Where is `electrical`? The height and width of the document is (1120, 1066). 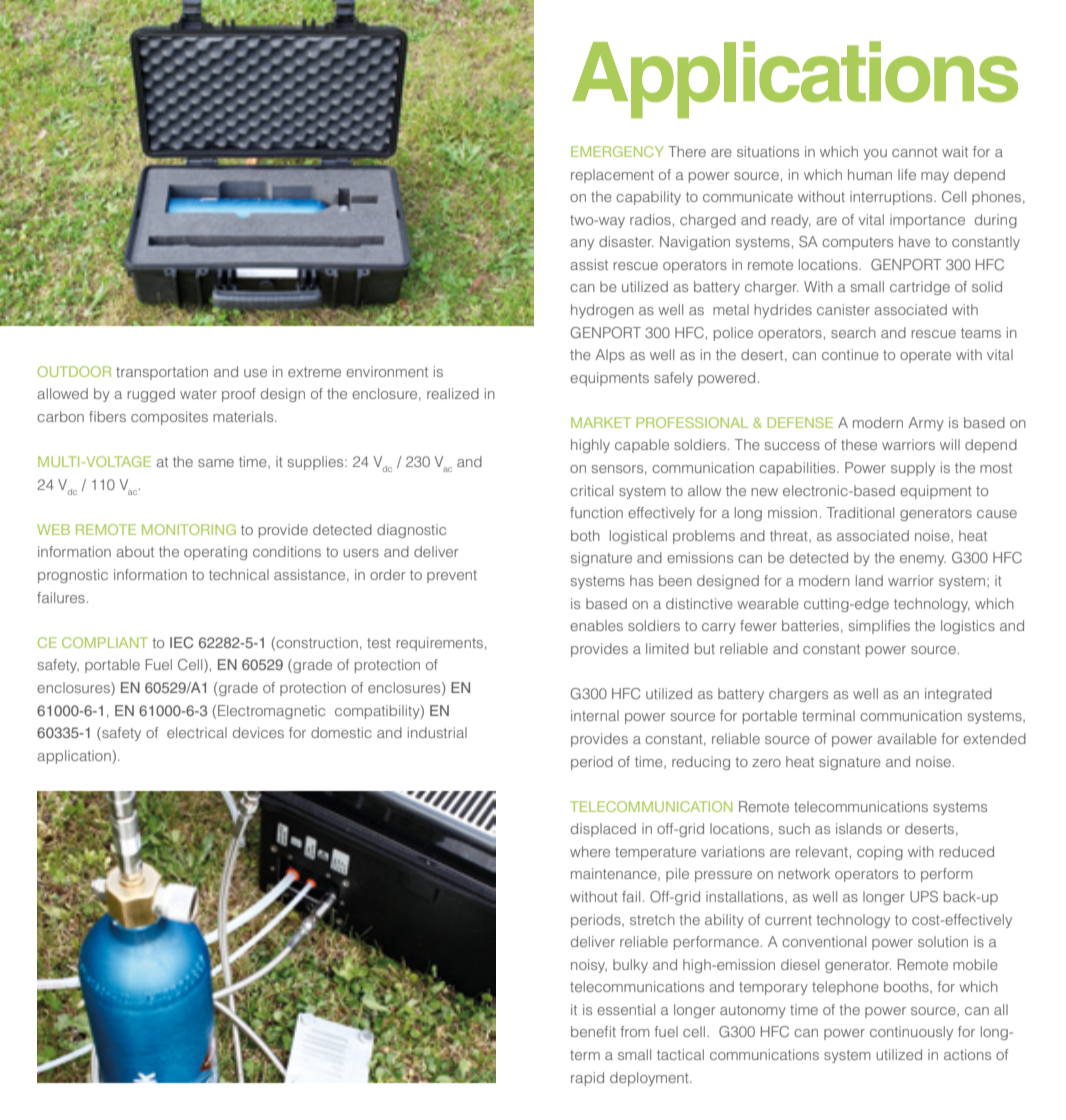 electrical is located at coordinates (197, 732).
